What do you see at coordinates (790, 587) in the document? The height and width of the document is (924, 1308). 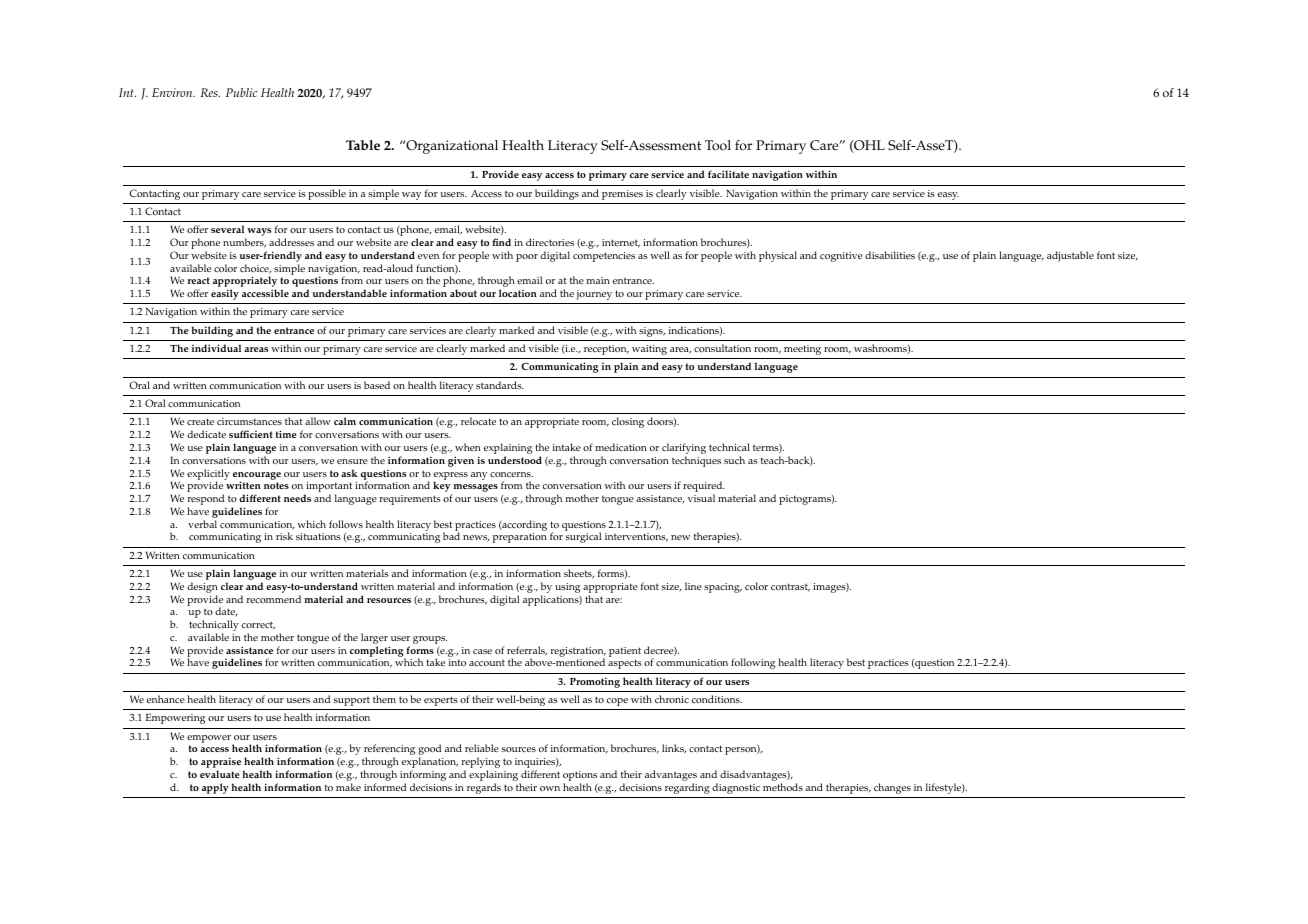 I see `contrast` at bounding box center [790, 587].
